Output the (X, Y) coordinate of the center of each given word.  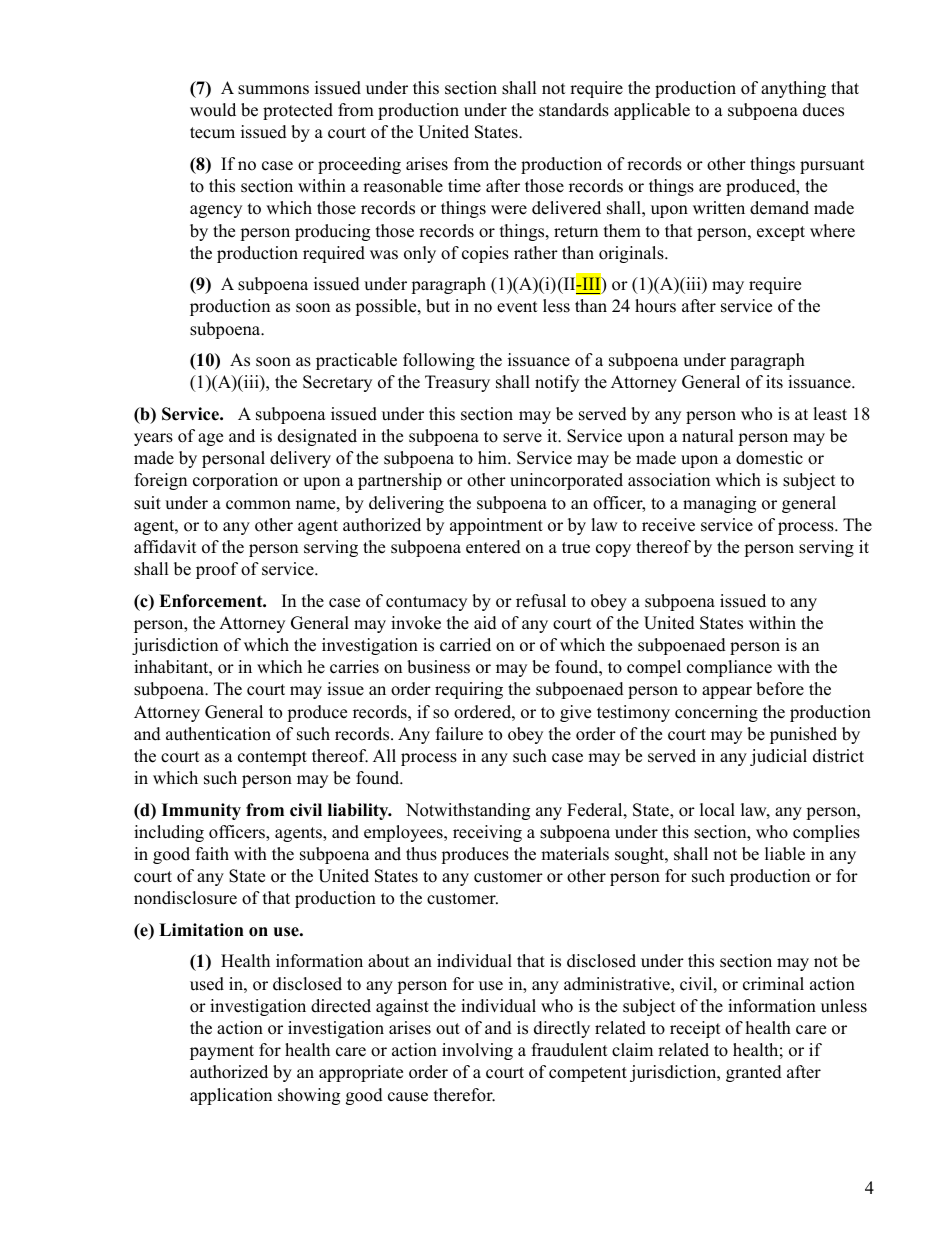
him (493, 457)
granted (754, 1073)
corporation (235, 481)
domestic (769, 458)
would (213, 110)
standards (574, 110)
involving (477, 1051)
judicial (778, 757)
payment (222, 1052)
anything (793, 89)
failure (459, 734)
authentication (218, 734)
